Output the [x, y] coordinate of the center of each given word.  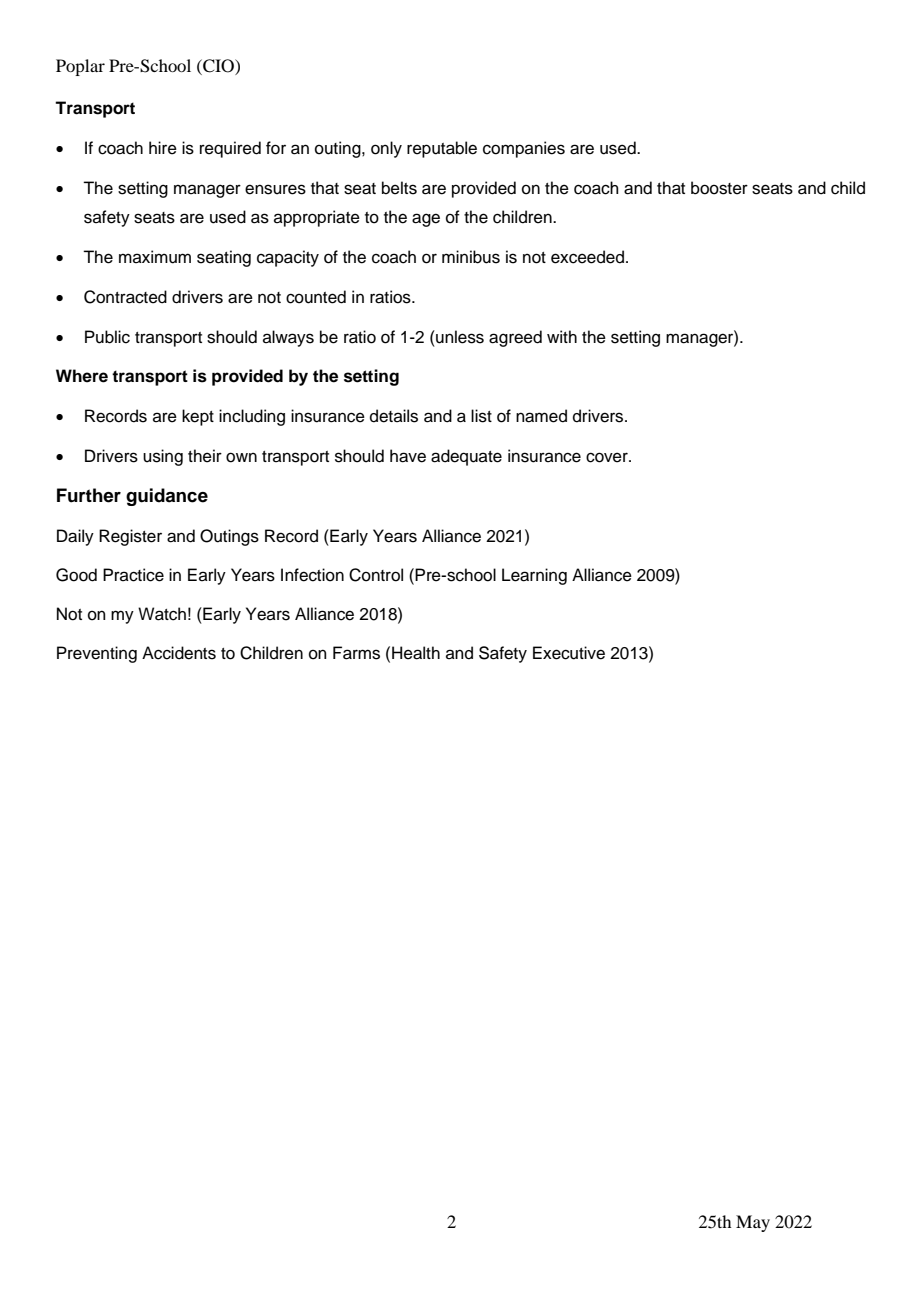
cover [608, 457]
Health [416, 653]
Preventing [97, 654]
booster [719, 188]
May [753, 1223]
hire [163, 148]
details [394, 416]
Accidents [179, 653]
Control [376, 575]
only [386, 149]
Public [107, 337]
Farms [356, 653]
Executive [569, 653]
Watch [162, 614]
